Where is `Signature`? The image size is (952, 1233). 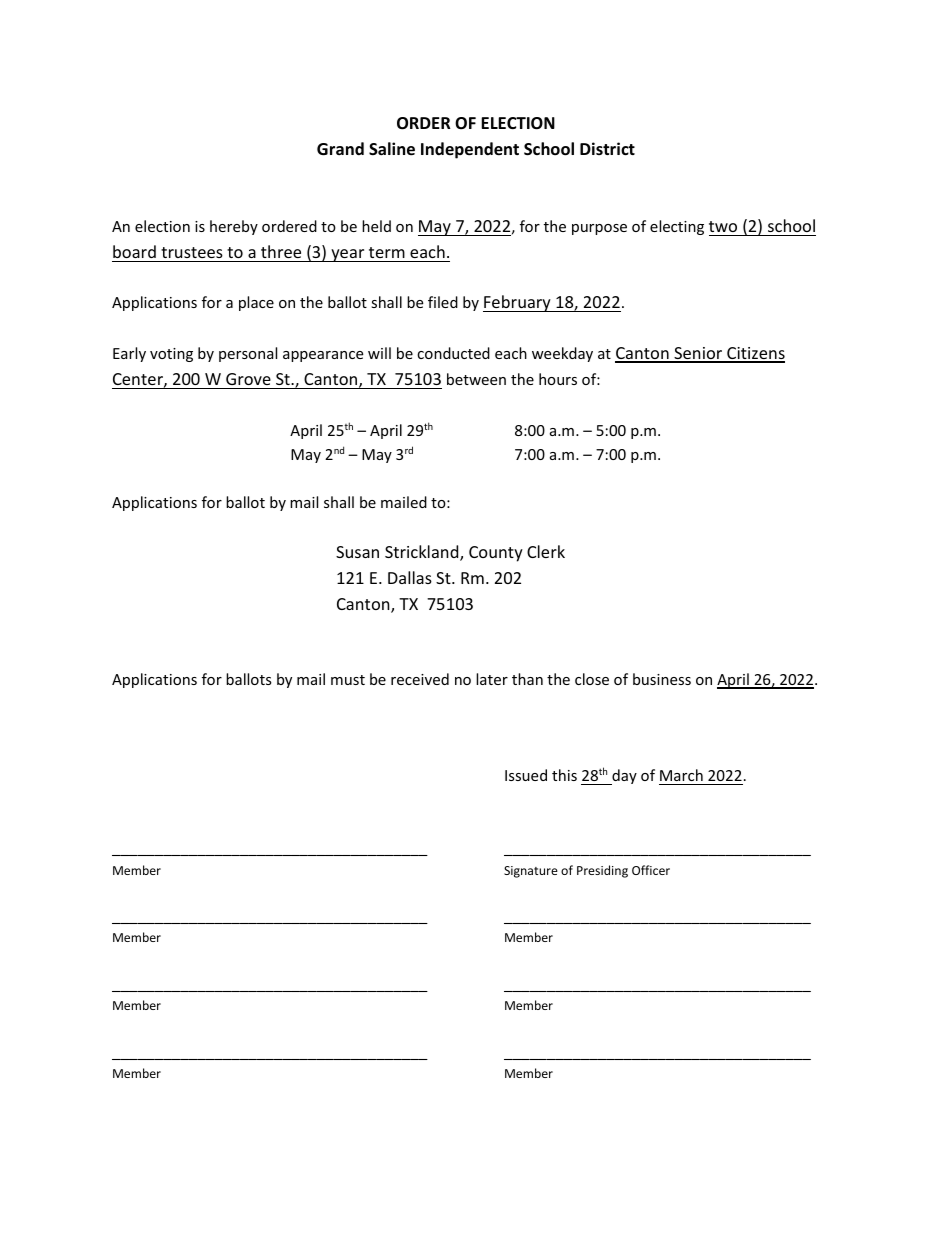
Signature is located at coordinates (531, 872).
